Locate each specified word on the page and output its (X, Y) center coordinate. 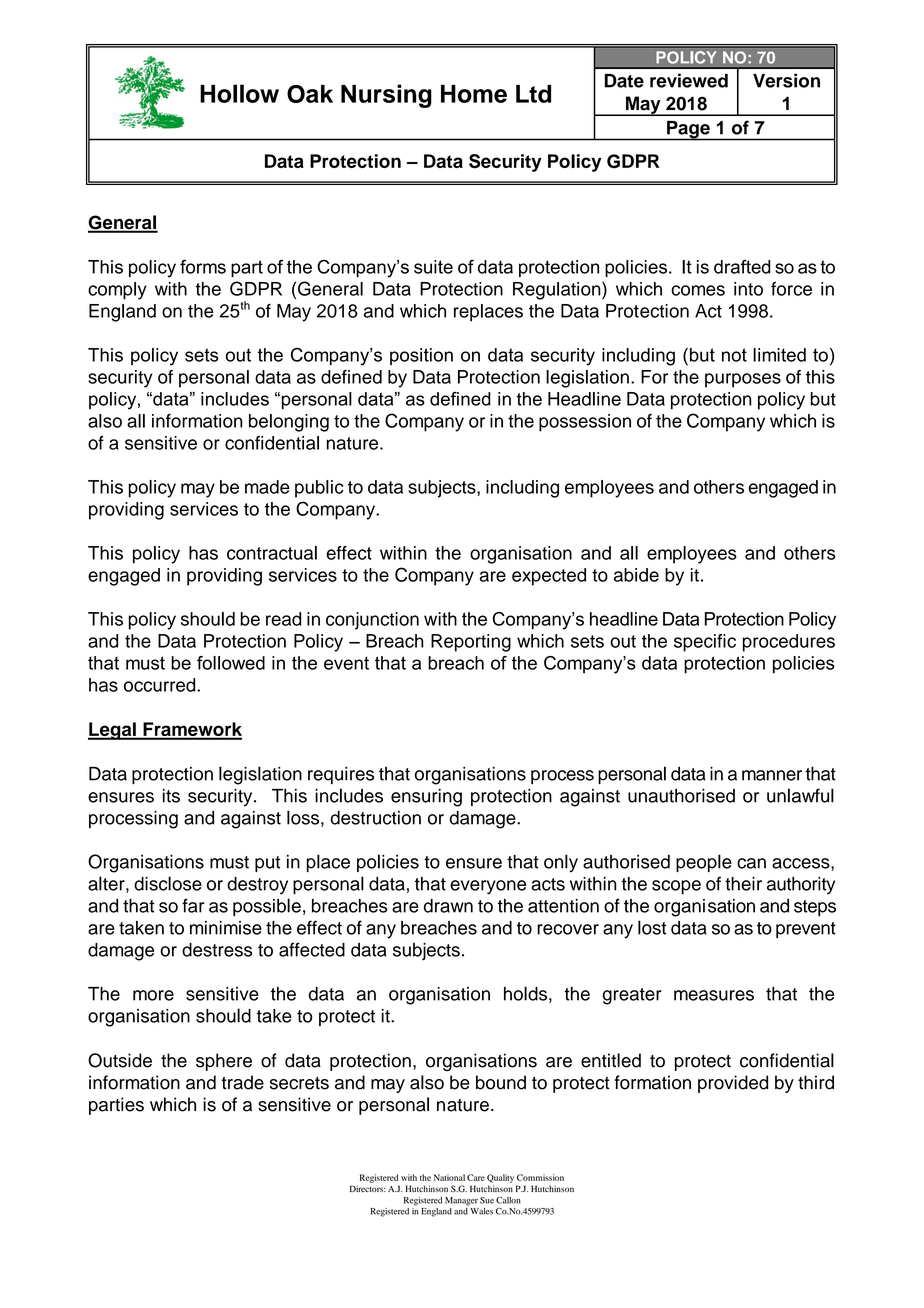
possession (585, 423)
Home (474, 94)
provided (733, 1084)
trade (242, 1082)
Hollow (239, 93)
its (171, 796)
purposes (743, 380)
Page (688, 131)
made (267, 487)
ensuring (426, 798)
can (751, 863)
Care (476, 1177)
